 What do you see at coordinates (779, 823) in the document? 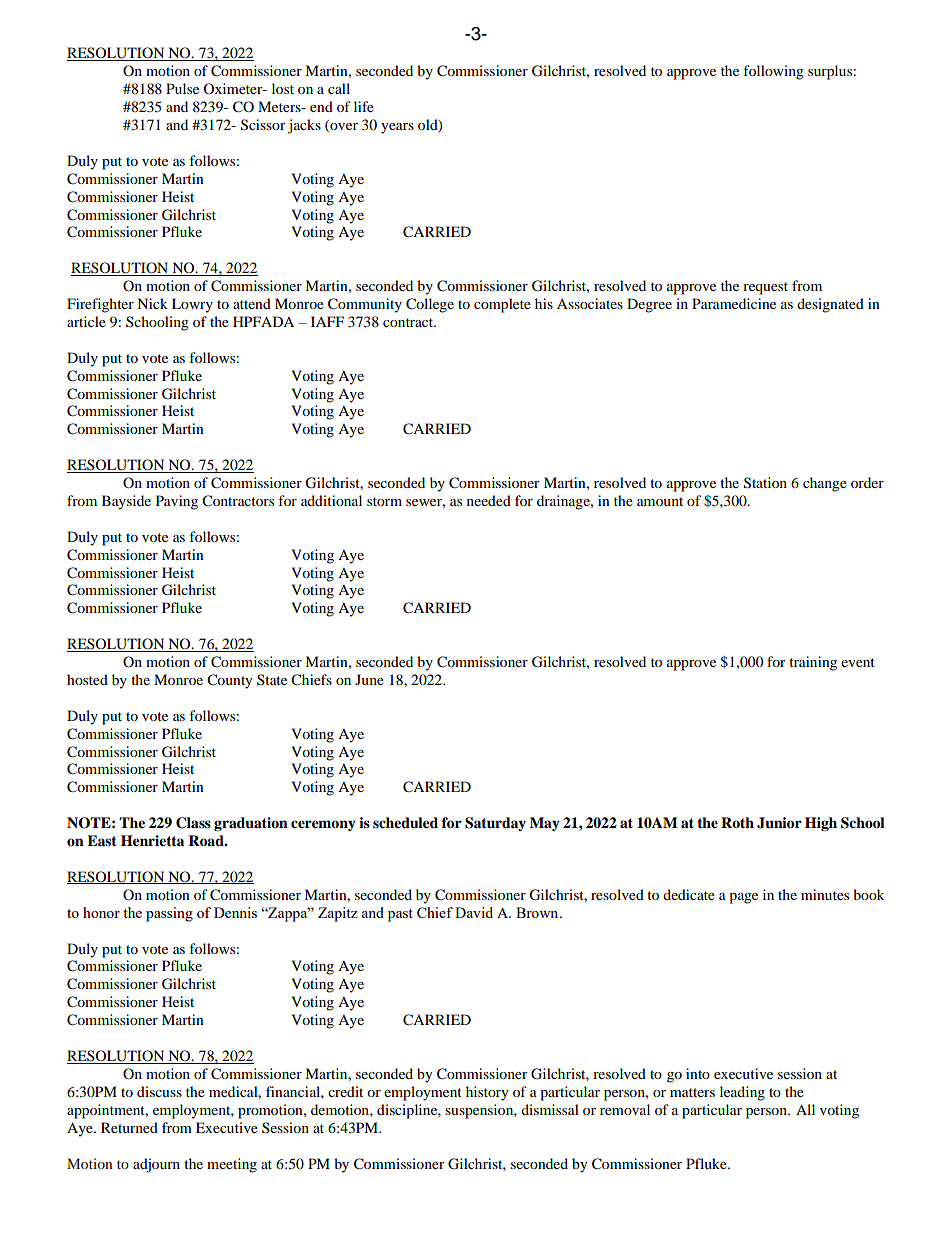
I see `Junior` at bounding box center [779, 823].
